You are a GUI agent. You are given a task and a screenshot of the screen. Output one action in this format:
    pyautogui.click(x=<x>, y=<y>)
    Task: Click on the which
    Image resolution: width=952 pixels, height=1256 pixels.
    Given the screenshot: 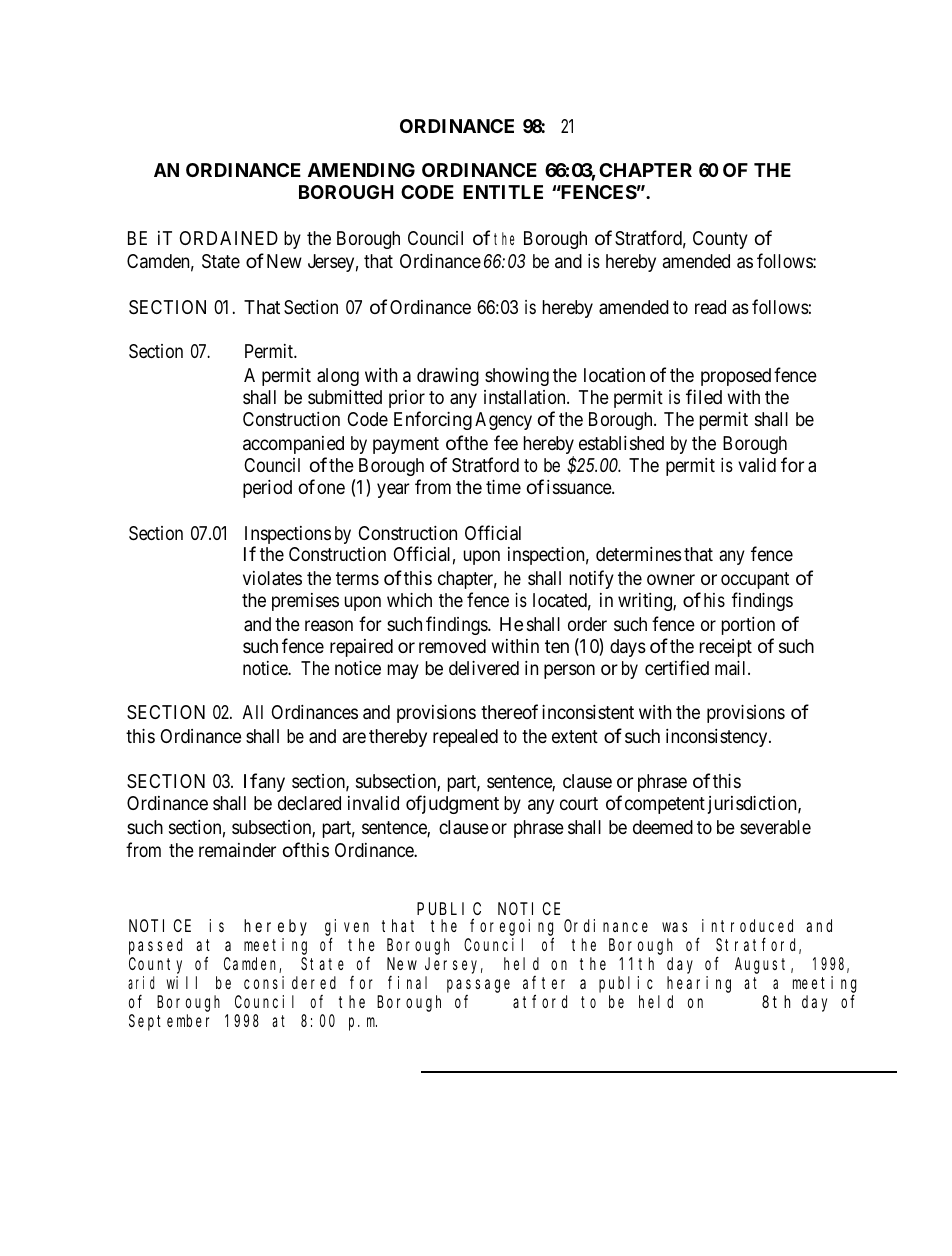 What is the action you would take?
    pyautogui.click(x=409, y=600)
